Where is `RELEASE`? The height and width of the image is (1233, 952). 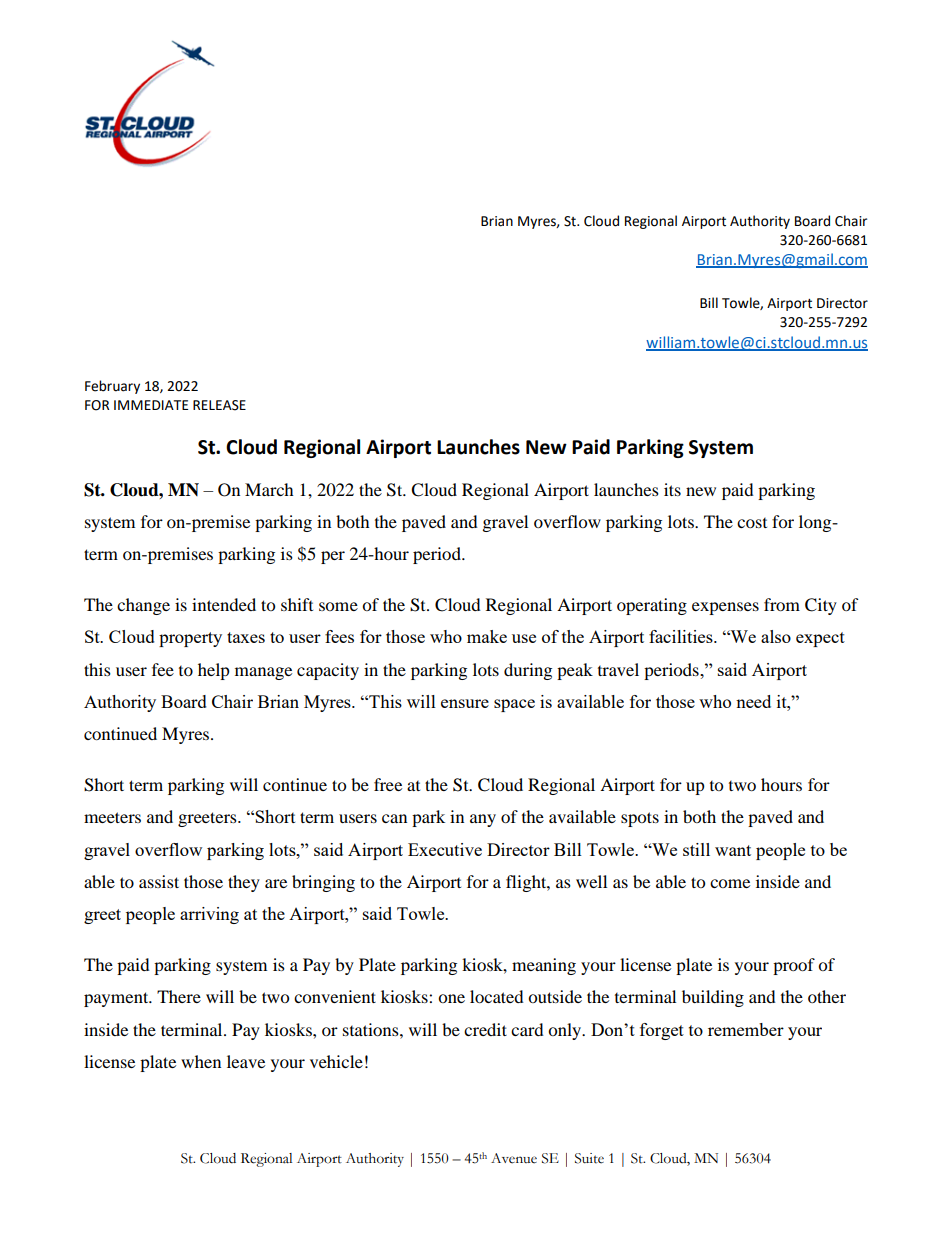
RELEASE is located at coordinates (219, 405).
